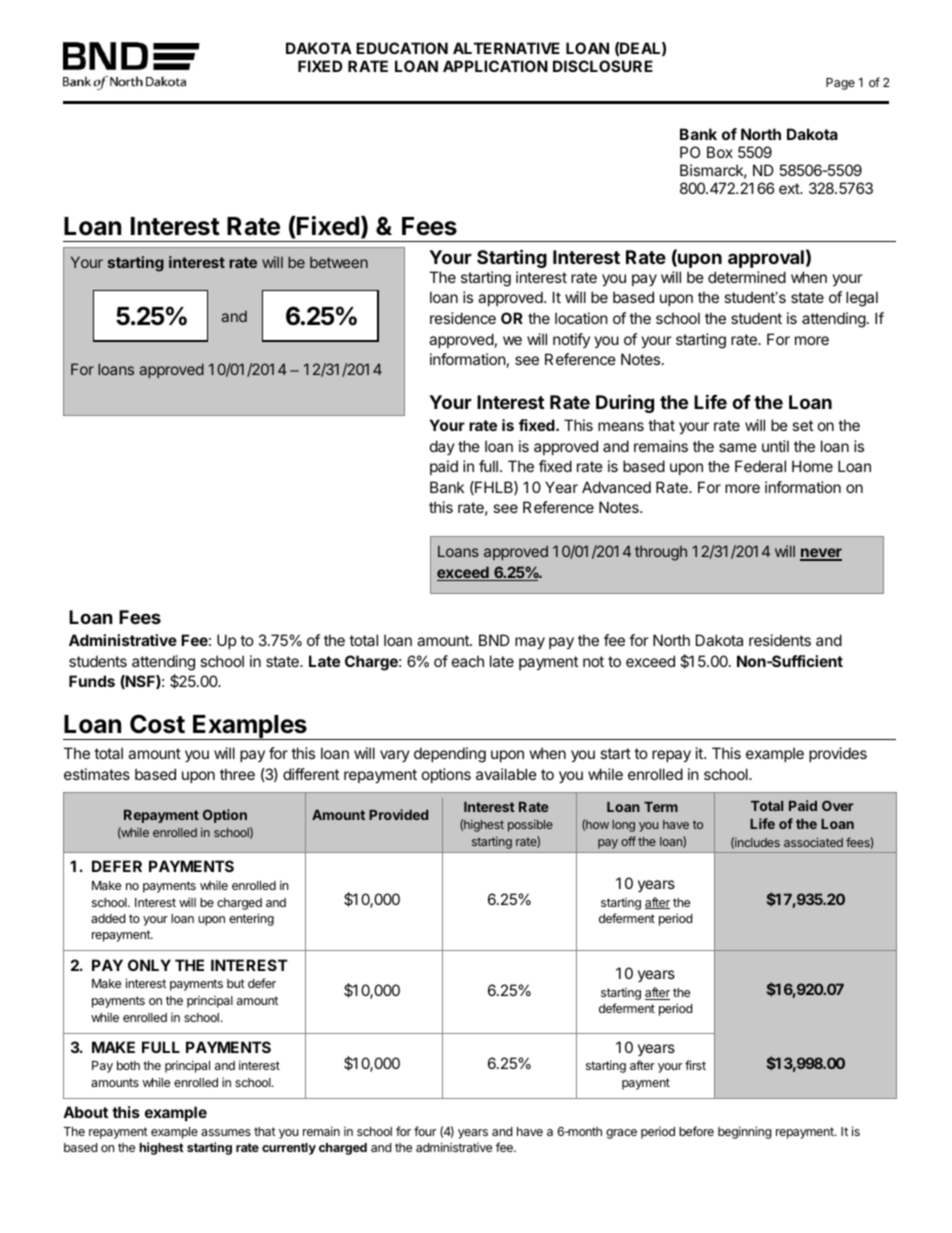 The height and width of the page is (1233, 952). Describe the element at coordinates (339, 262) in the page. I see `between` at that location.
